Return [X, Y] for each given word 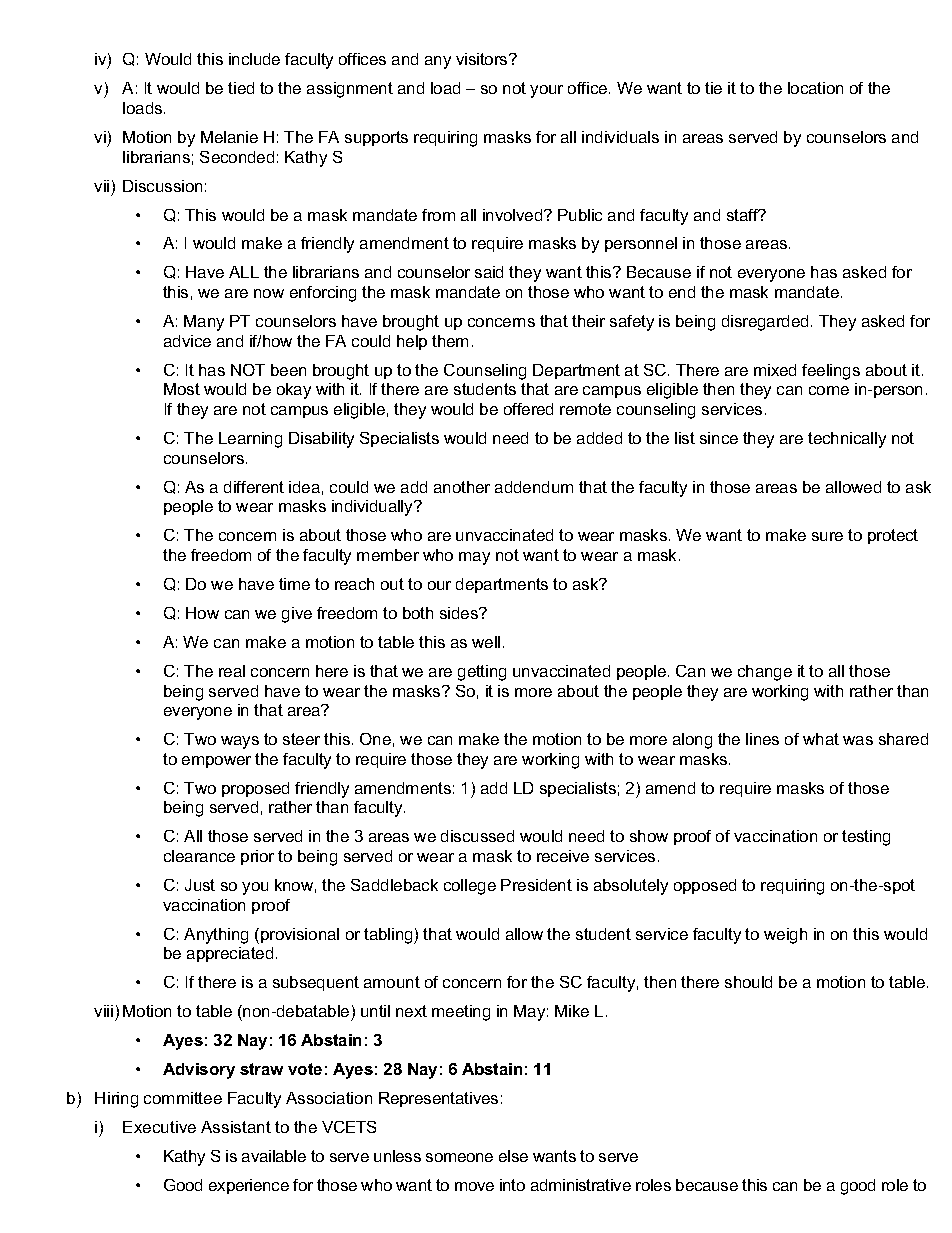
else [513, 1156]
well [486, 642]
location [815, 88]
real [232, 671]
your [546, 91]
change [765, 673]
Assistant [236, 1127]
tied [241, 88]
